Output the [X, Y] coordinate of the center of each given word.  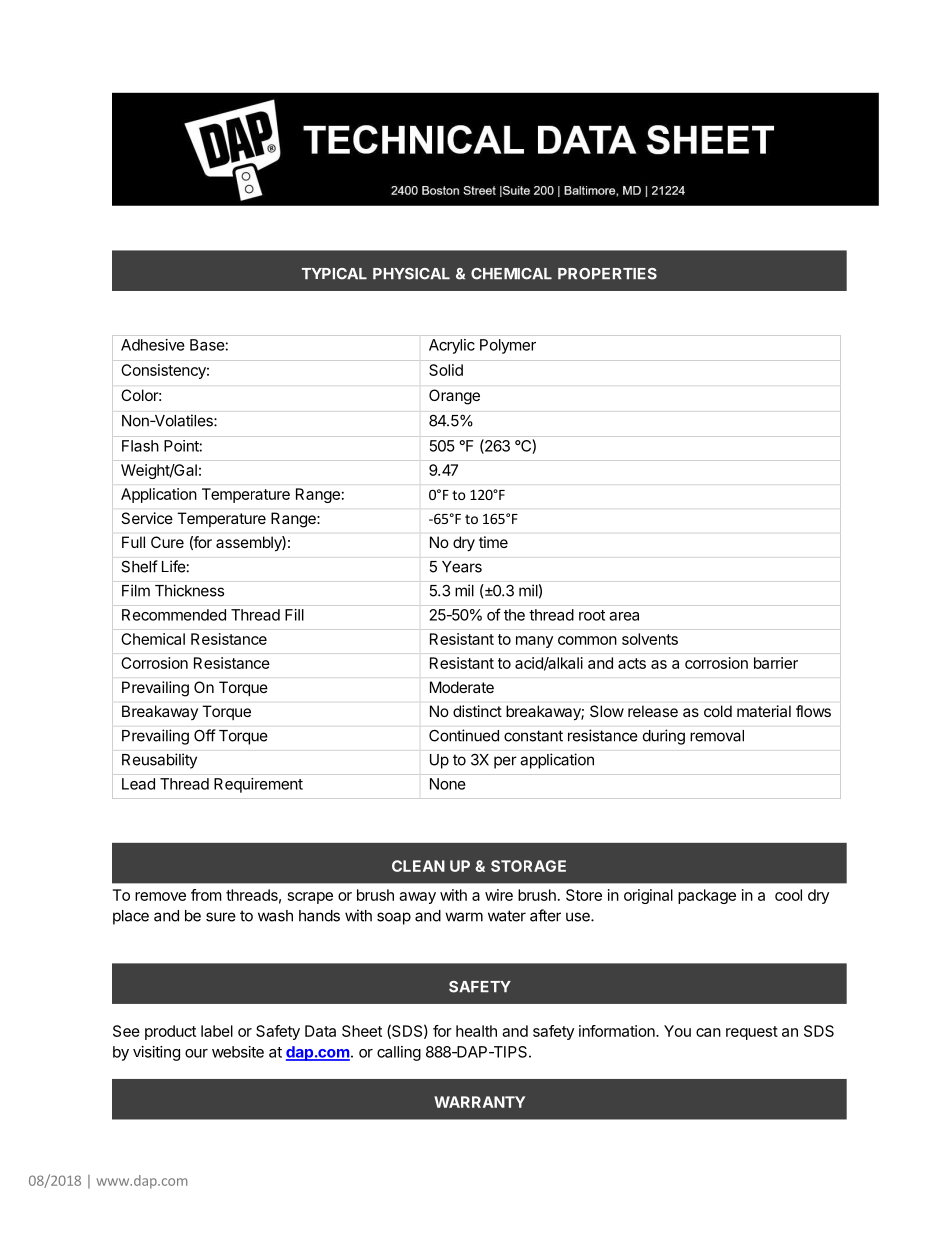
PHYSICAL [411, 274]
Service [147, 518]
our [196, 1053]
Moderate [462, 687]
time [493, 542]
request [752, 1033]
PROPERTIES [607, 274]
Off [205, 735]
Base [207, 345]
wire [499, 895]
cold [718, 711]
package [707, 896]
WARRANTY [479, 1102]
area [624, 616]
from [206, 895]
